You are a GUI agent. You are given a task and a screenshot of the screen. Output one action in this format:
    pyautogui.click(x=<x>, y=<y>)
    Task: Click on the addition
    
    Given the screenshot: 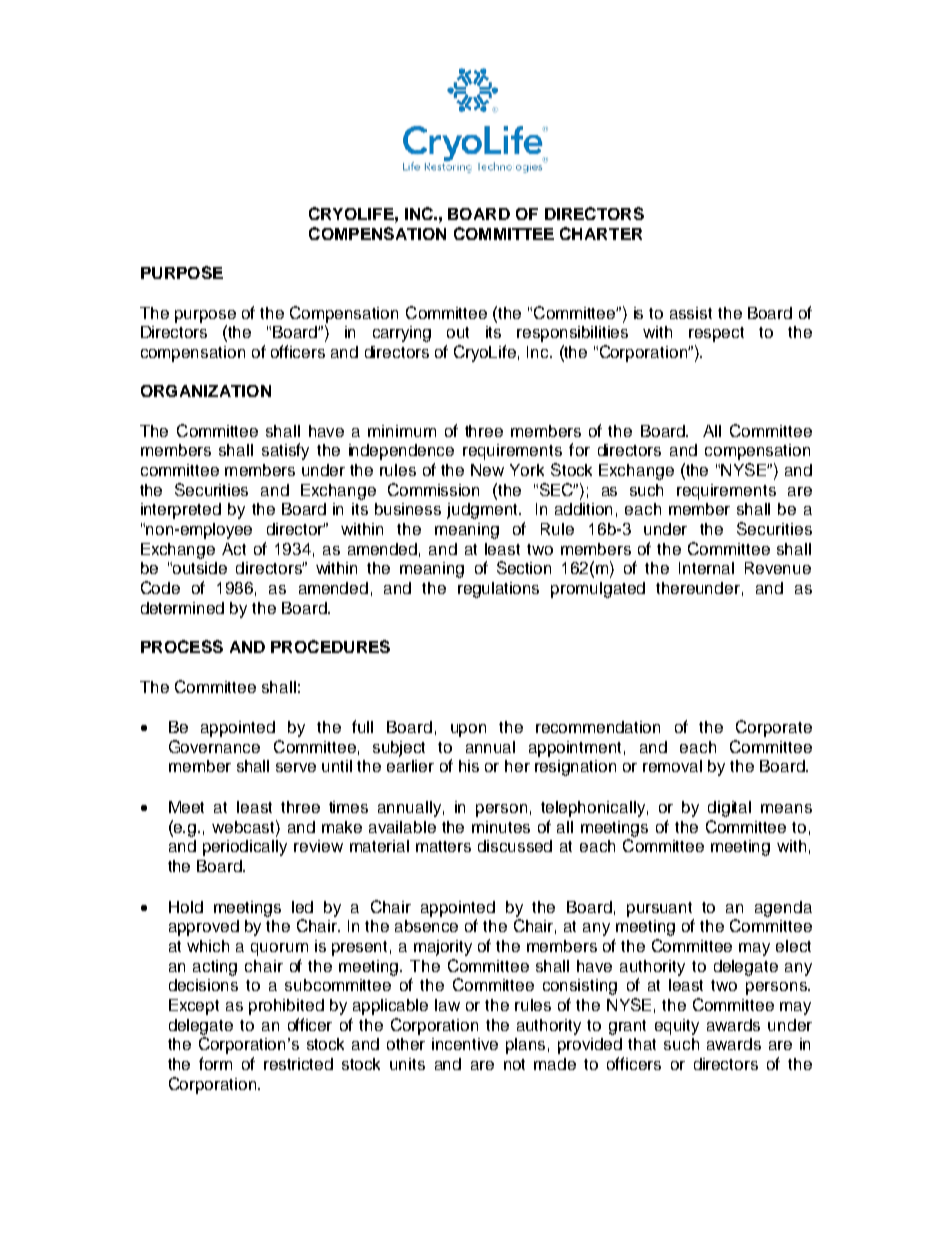 What is the action you would take?
    pyautogui.click(x=583, y=509)
